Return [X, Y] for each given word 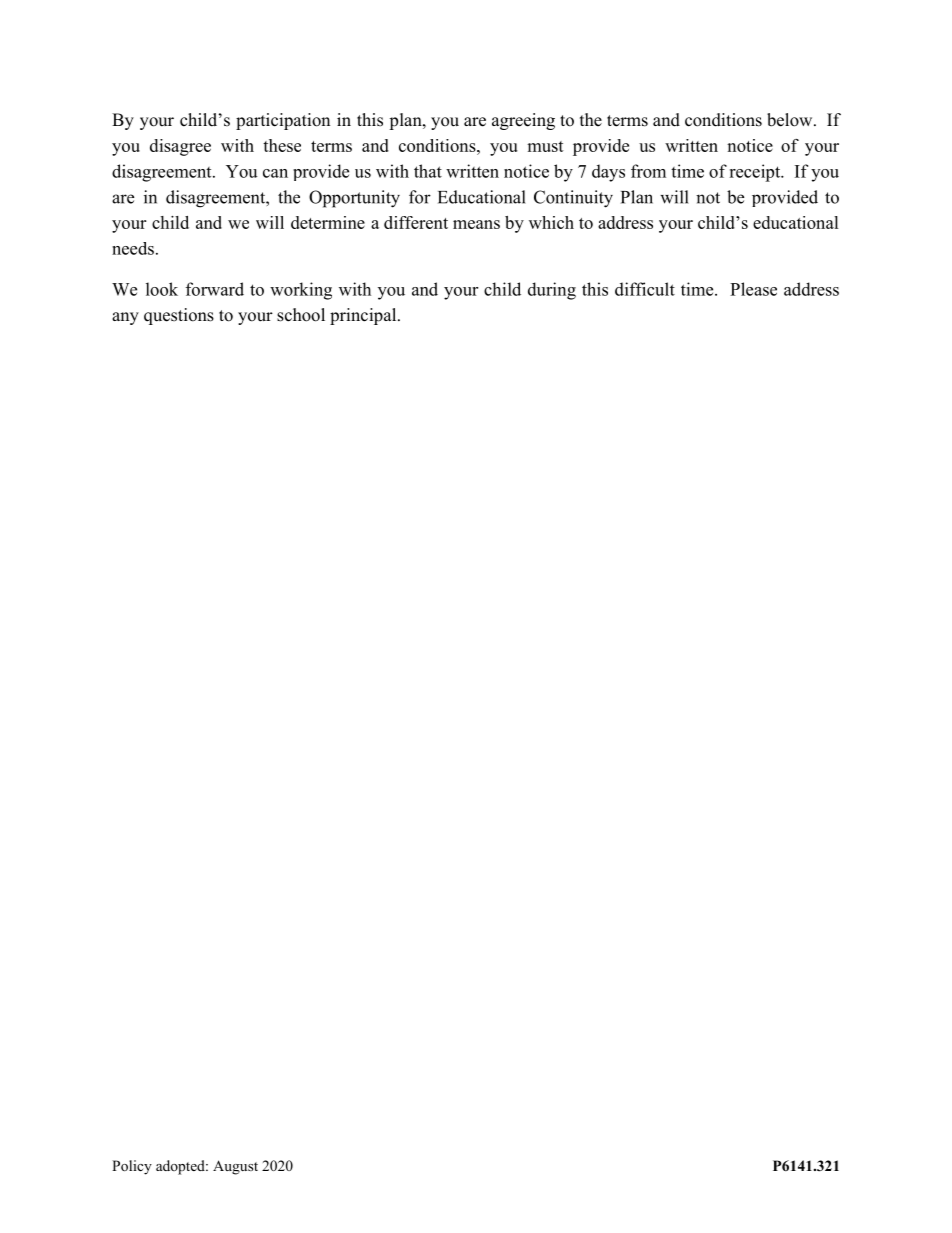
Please [753, 289]
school [301, 315]
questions [179, 316]
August [235, 1167]
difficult [645, 289]
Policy [132, 1167]
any [125, 318]
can [275, 173]
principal [364, 316]
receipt [755, 173]
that [428, 171]
